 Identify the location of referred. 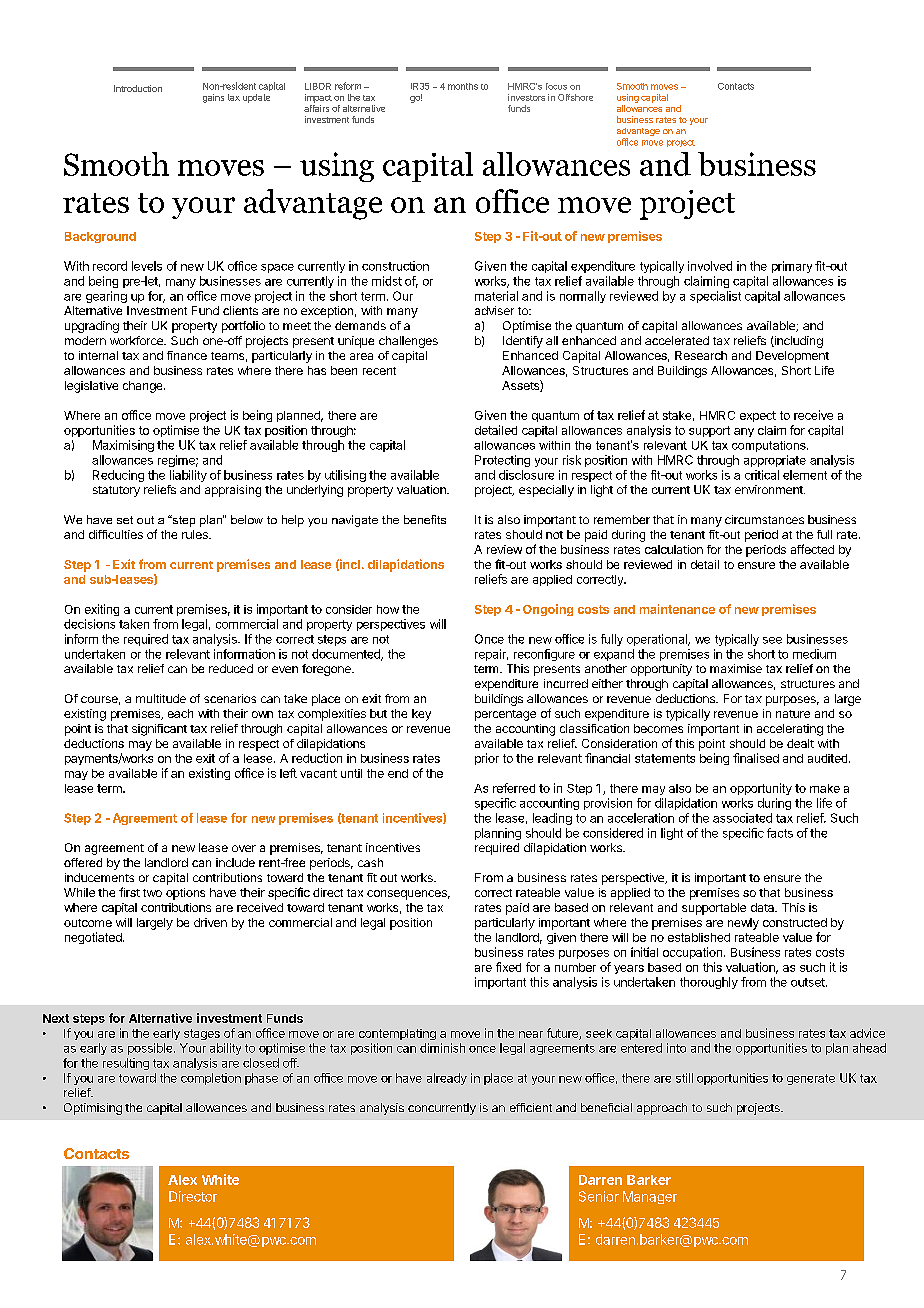
(514, 788).
